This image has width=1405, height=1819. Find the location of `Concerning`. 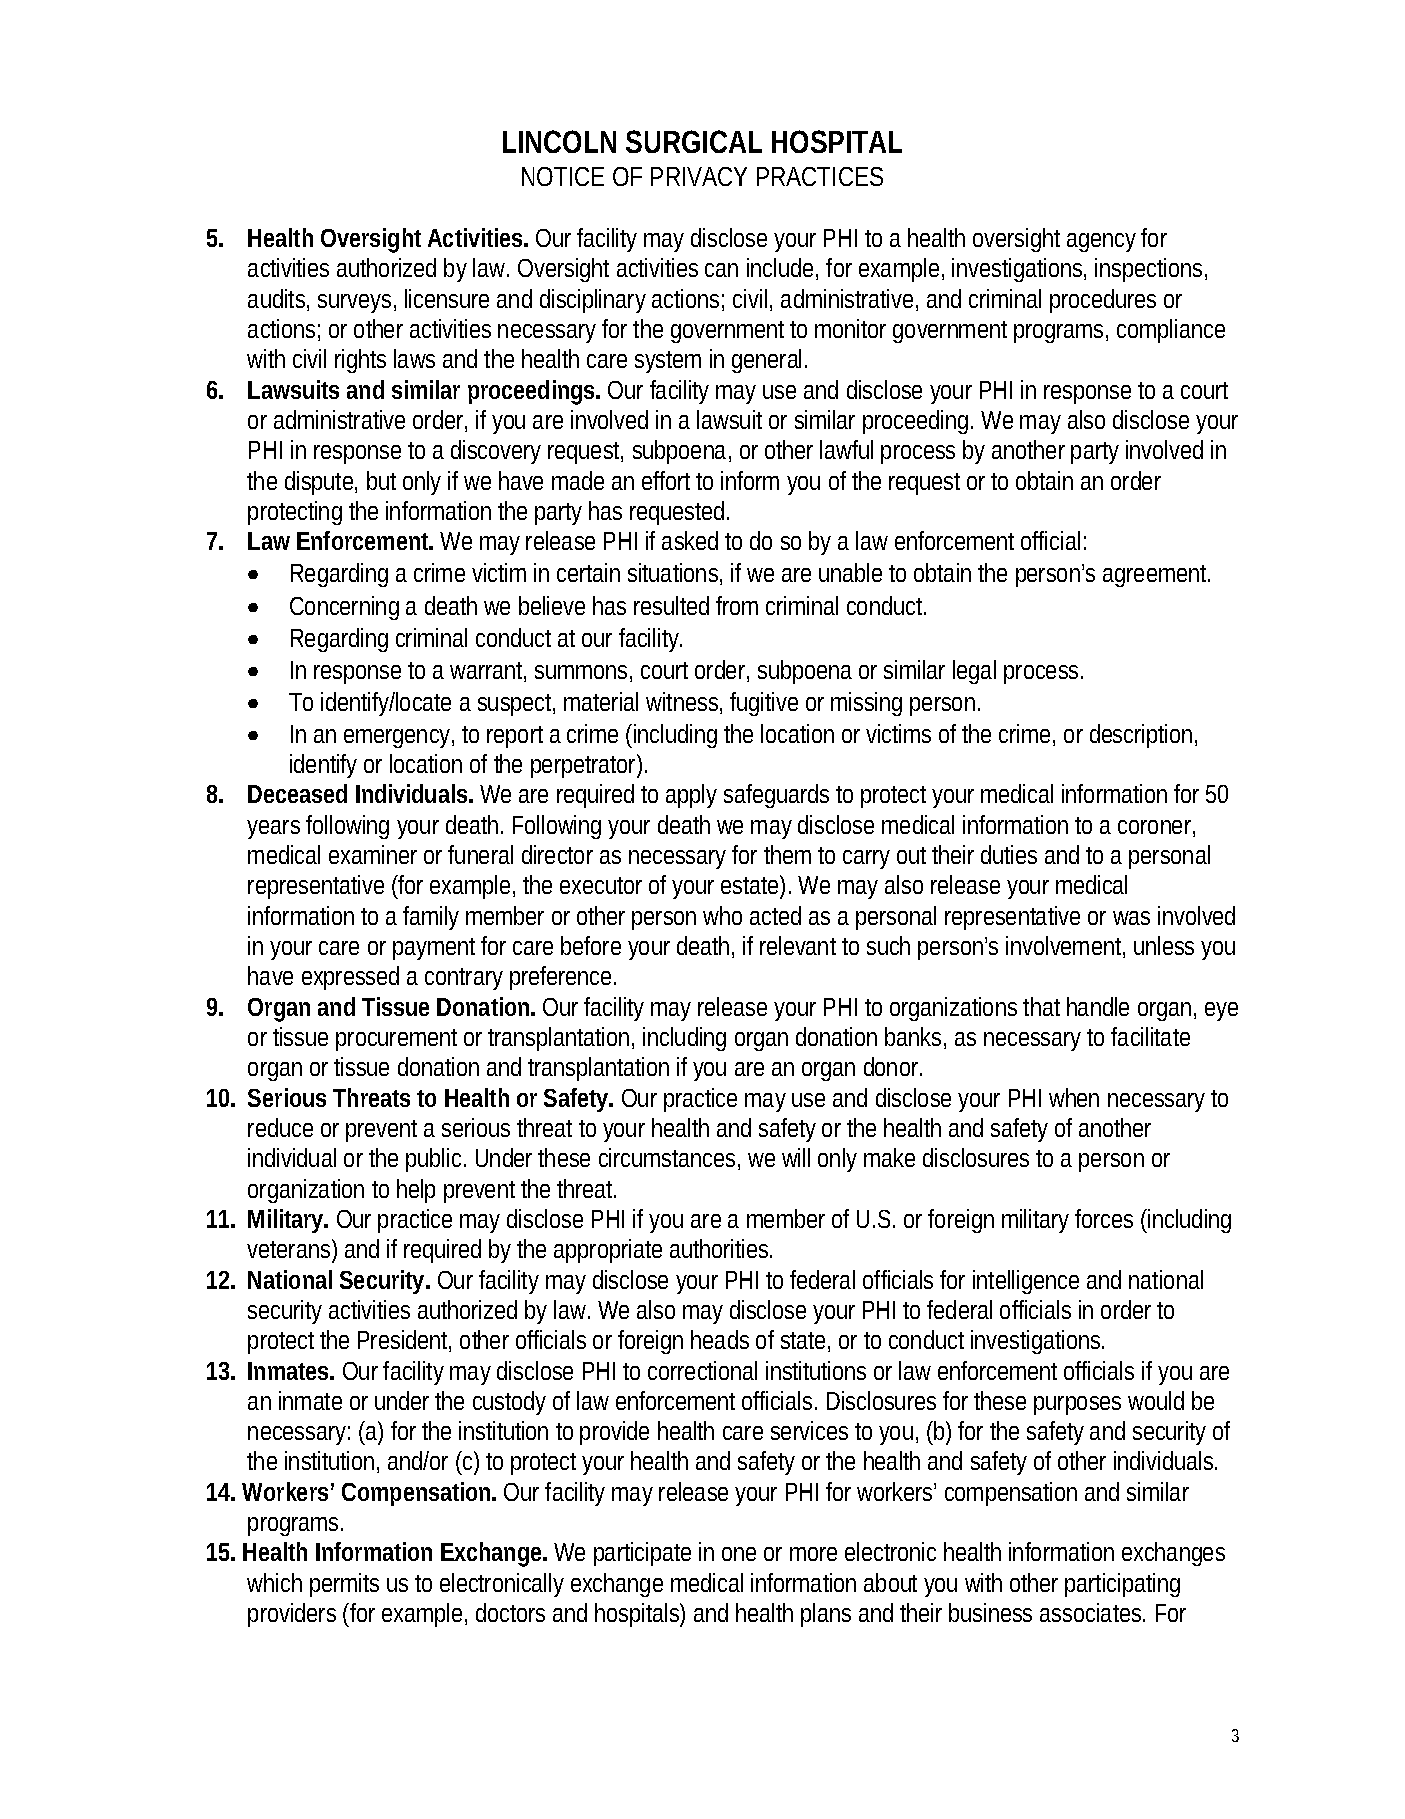

Concerning is located at coordinates (344, 608).
